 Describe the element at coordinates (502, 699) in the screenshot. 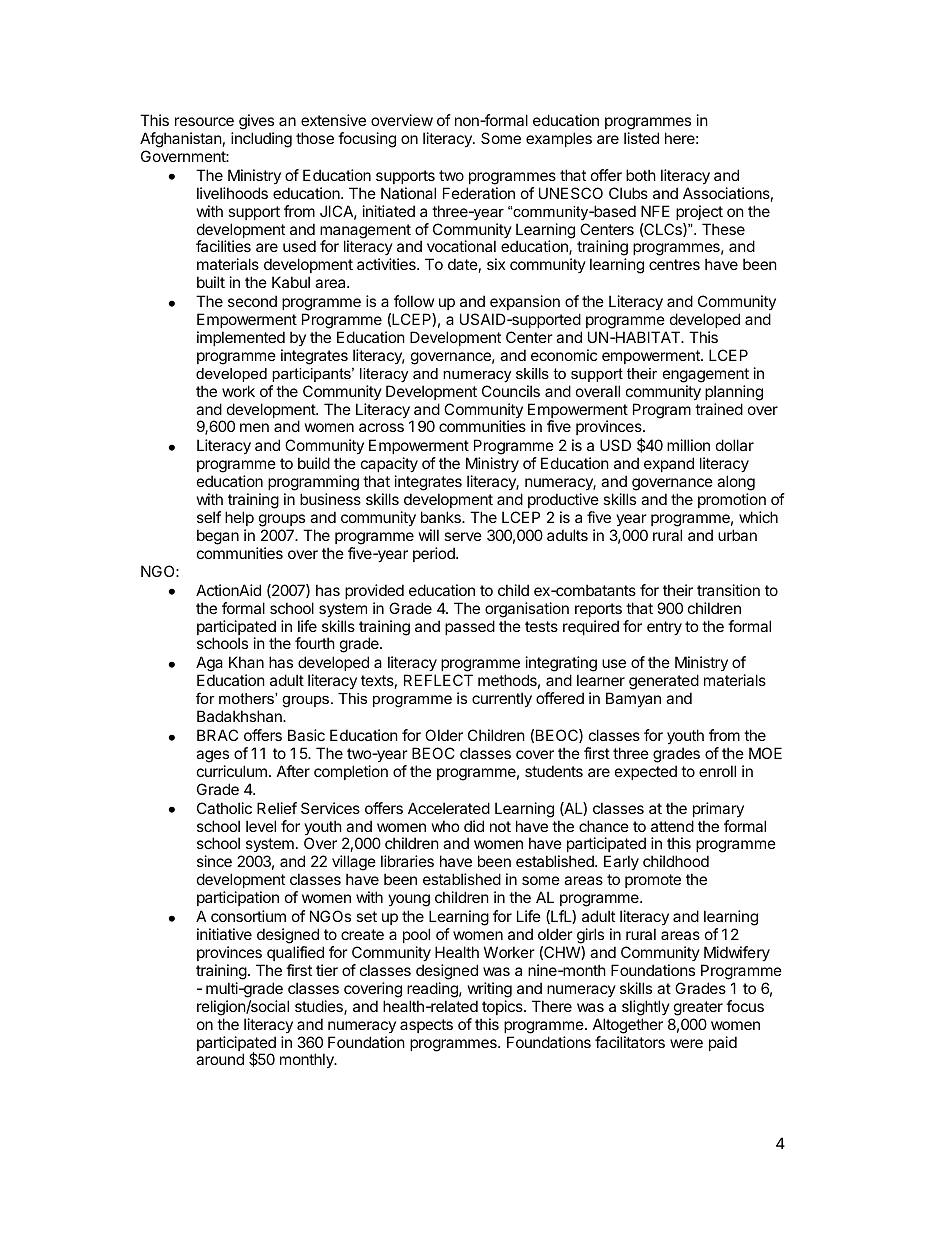

I see `currently` at that location.
